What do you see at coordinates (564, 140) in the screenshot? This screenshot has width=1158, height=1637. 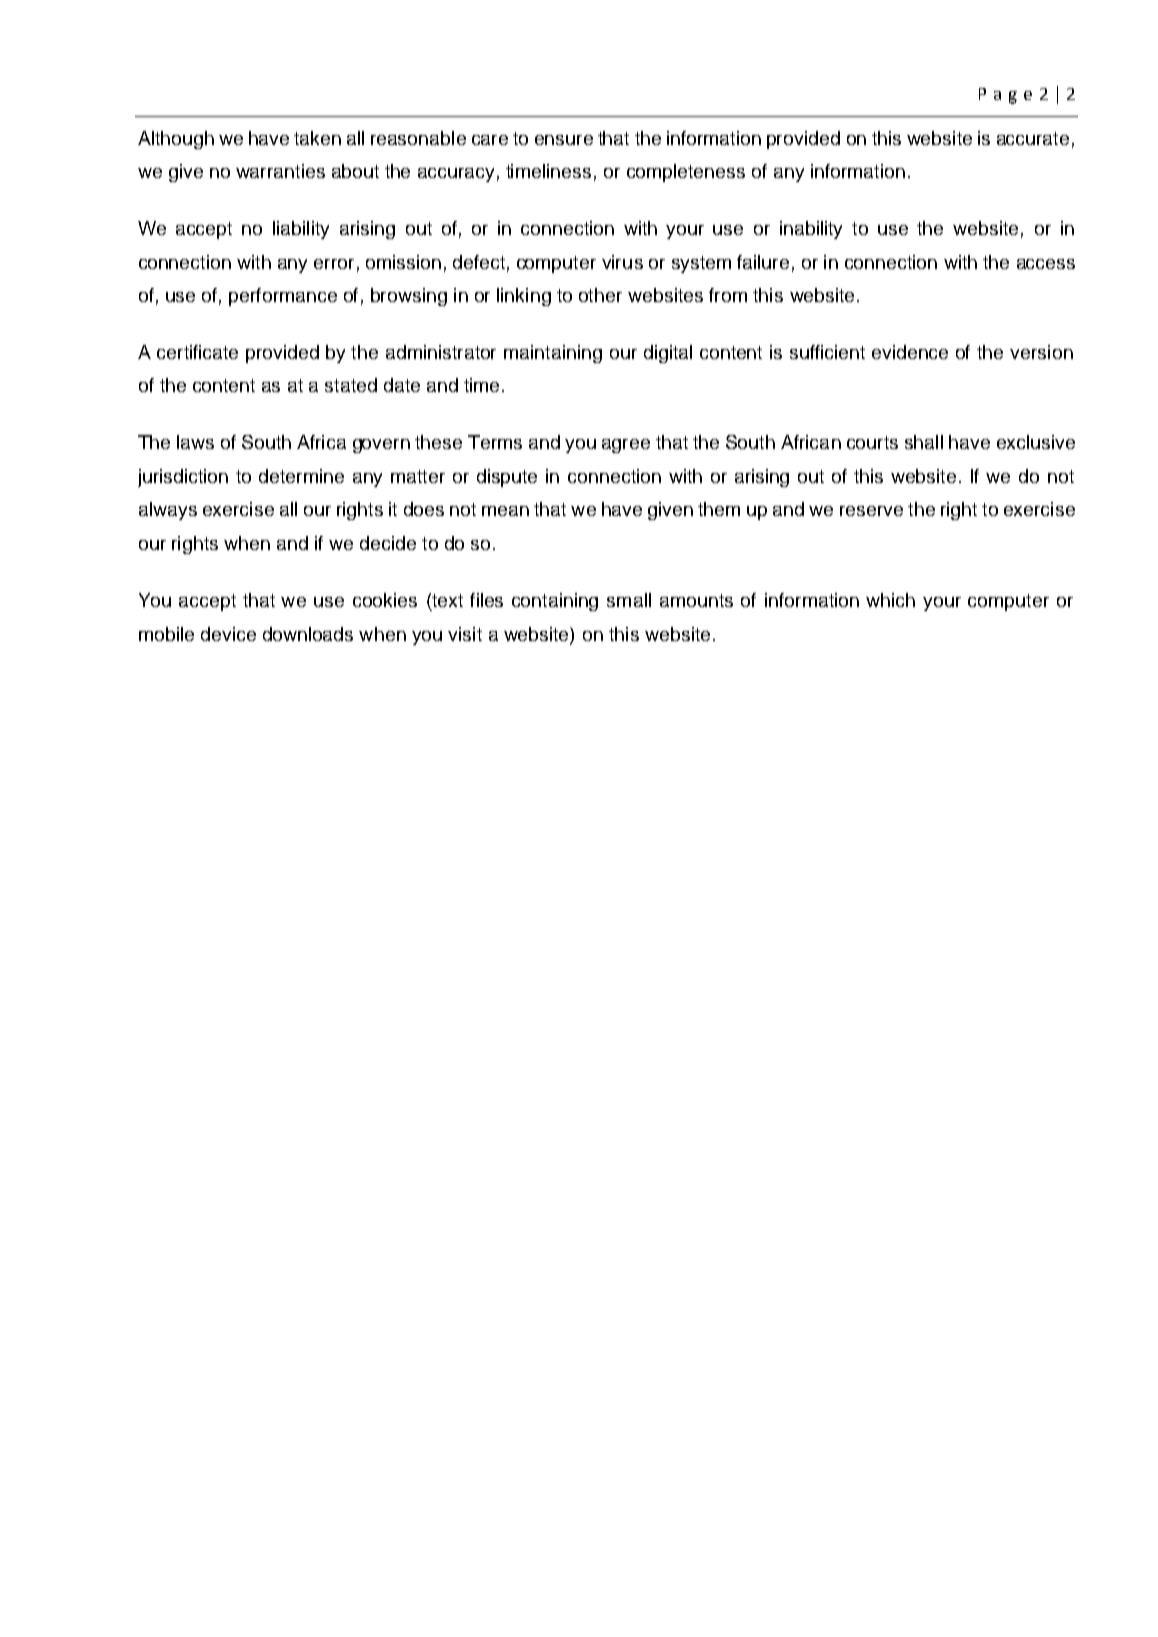 I see `ensure` at bounding box center [564, 140].
